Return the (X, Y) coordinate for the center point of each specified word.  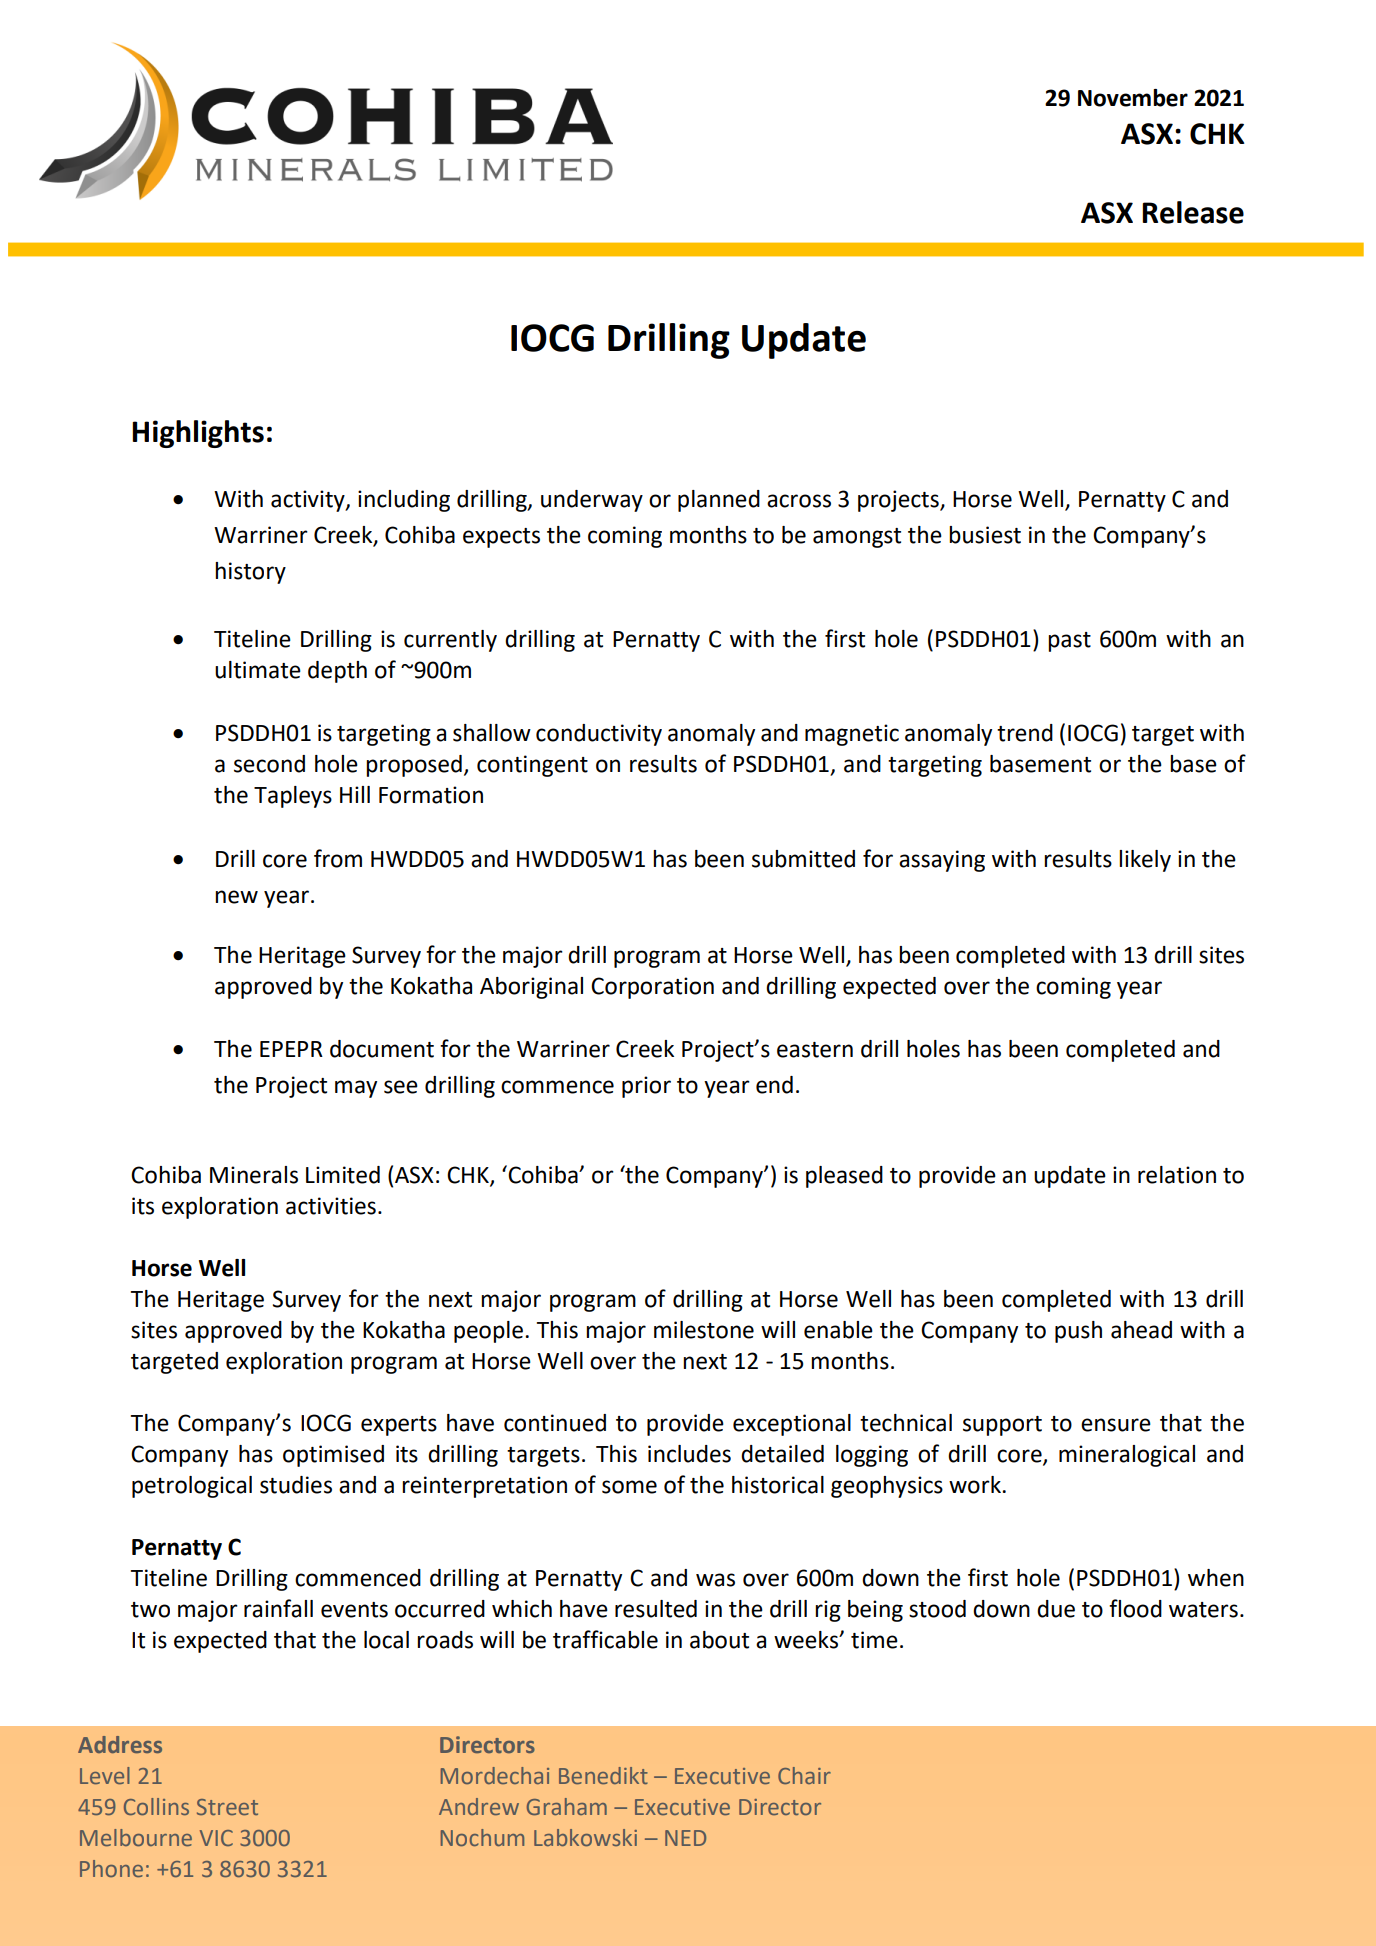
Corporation (652, 988)
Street (227, 1807)
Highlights (198, 434)
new (236, 897)
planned (719, 501)
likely (1145, 861)
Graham (567, 1806)
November (1133, 98)
